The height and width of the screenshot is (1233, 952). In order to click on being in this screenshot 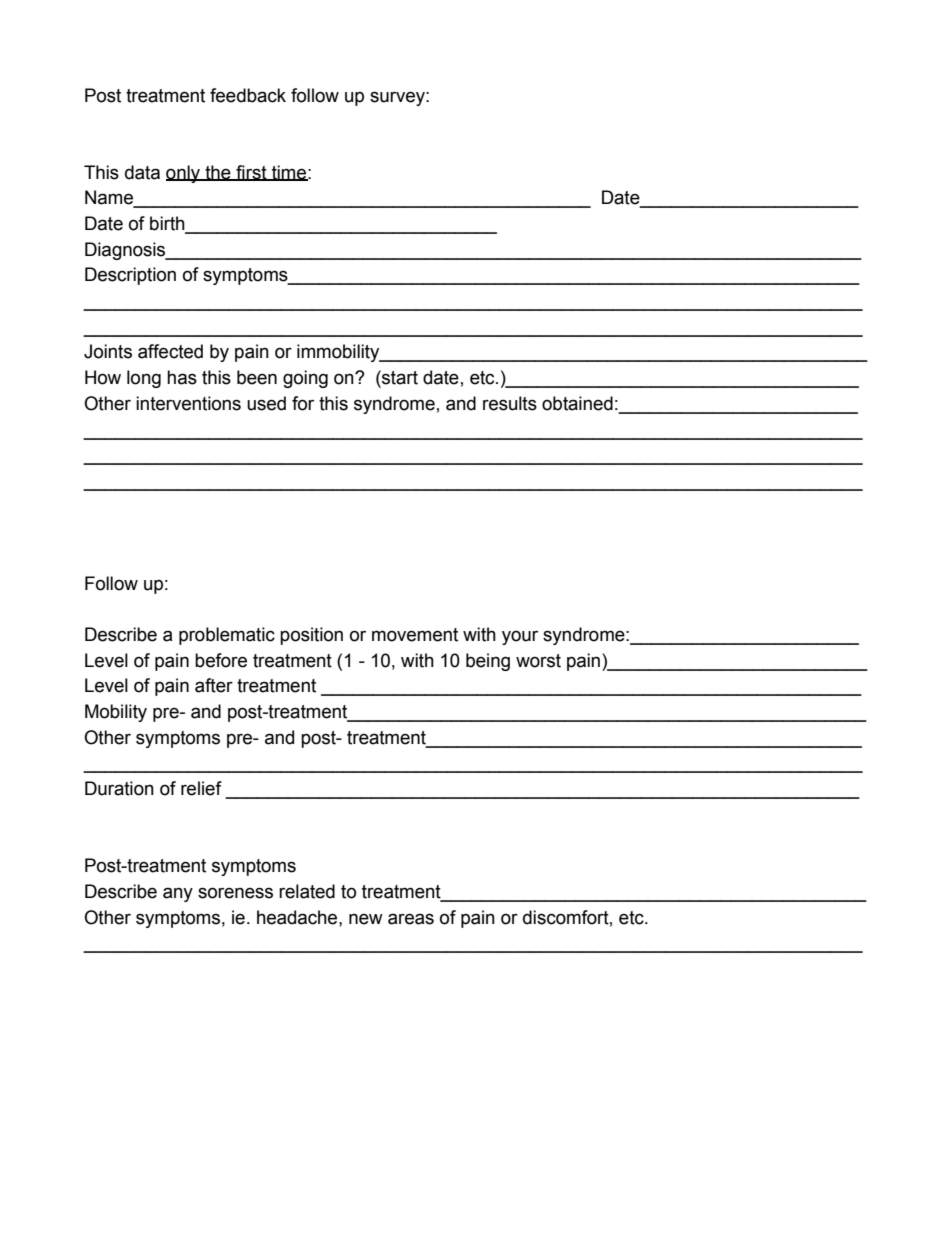, I will do `click(488, 662)`.
